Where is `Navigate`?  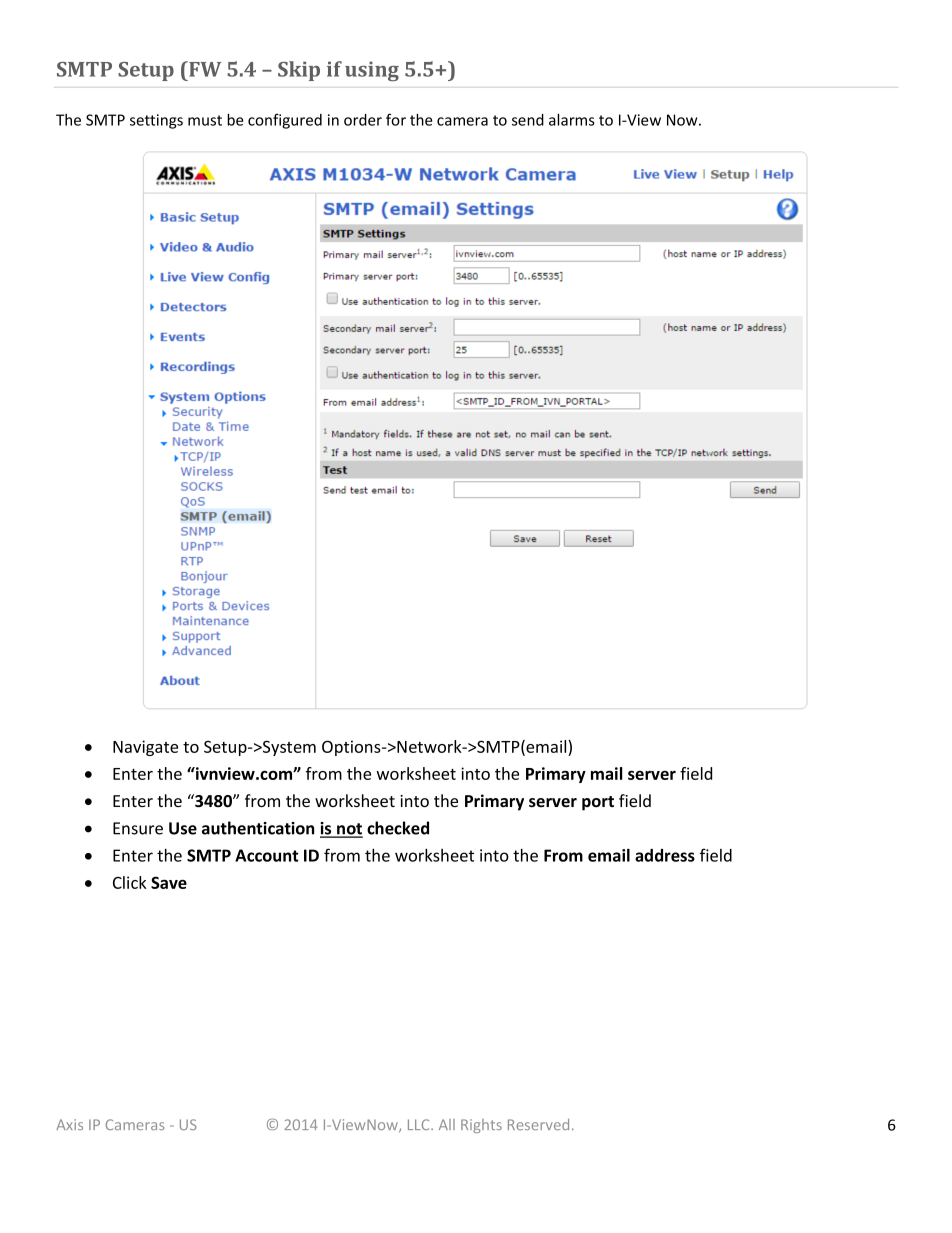 Navigate is located at coordinates (145, 748).
